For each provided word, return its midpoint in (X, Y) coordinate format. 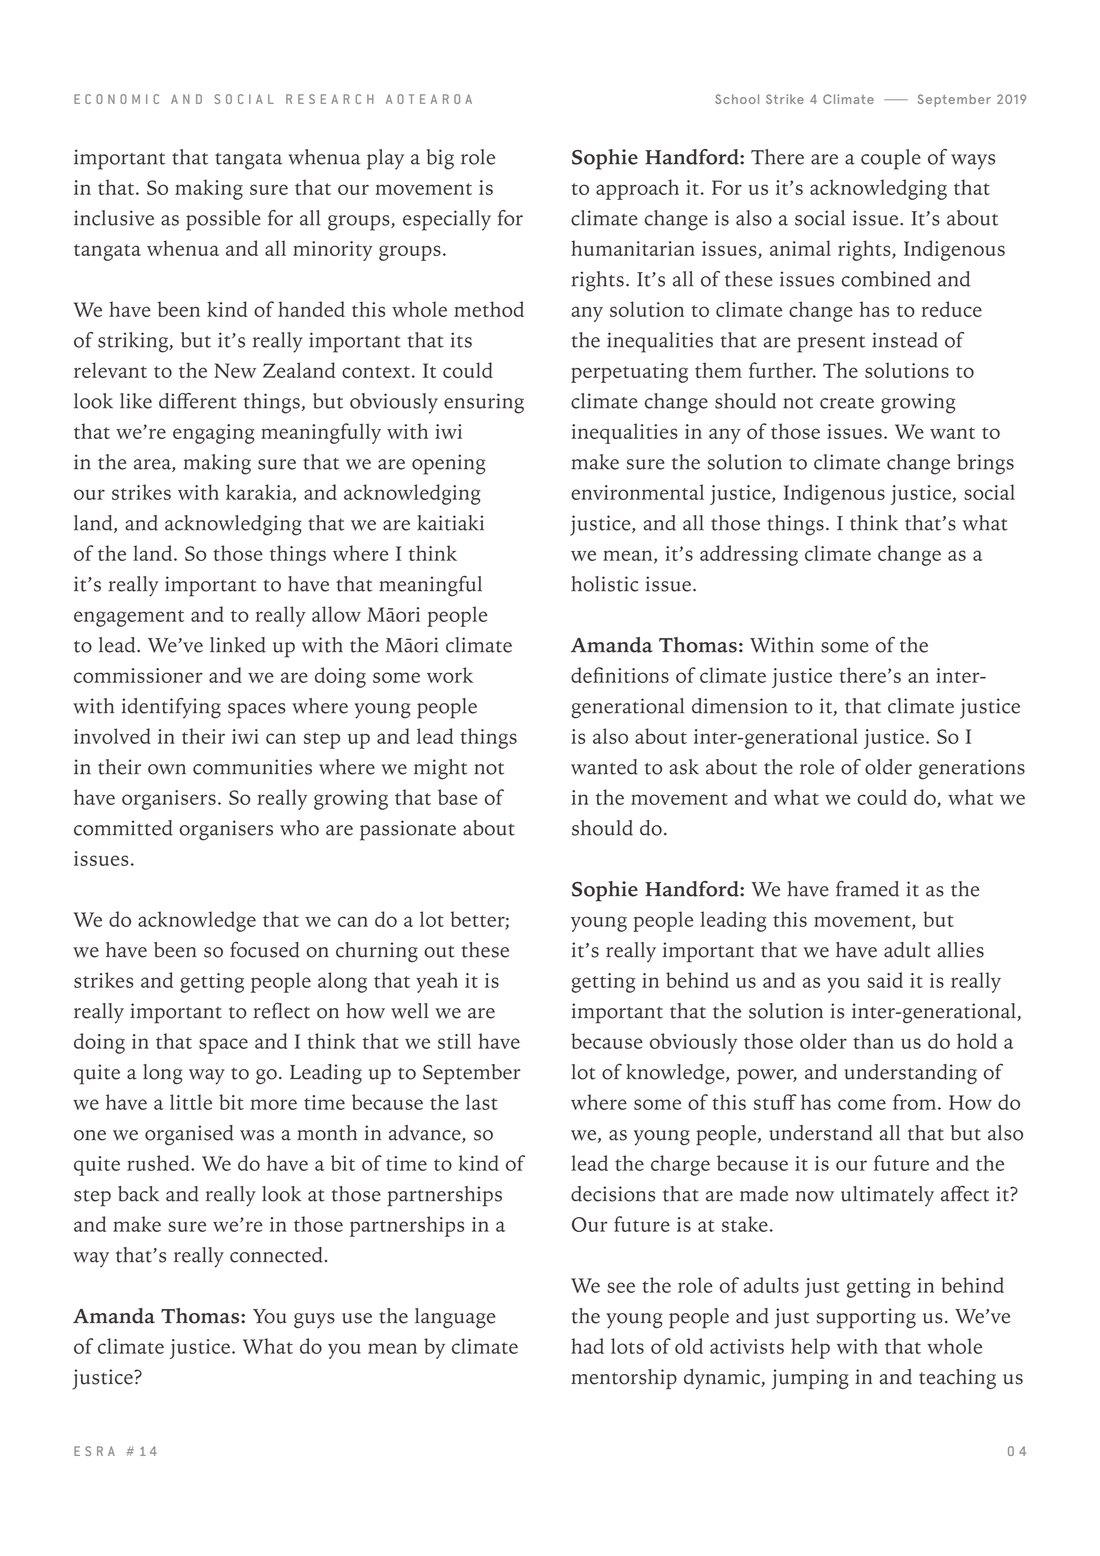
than (873, 1041)
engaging (214, 434)
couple (891, 159)
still (454, 1041)
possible (223, 220)
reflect (281, 1010)
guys (314, 1321)
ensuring (484, 403)
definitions (620, 675)
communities (252, 767)
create (847, 403)
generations (972, 769)
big (440, 159)
